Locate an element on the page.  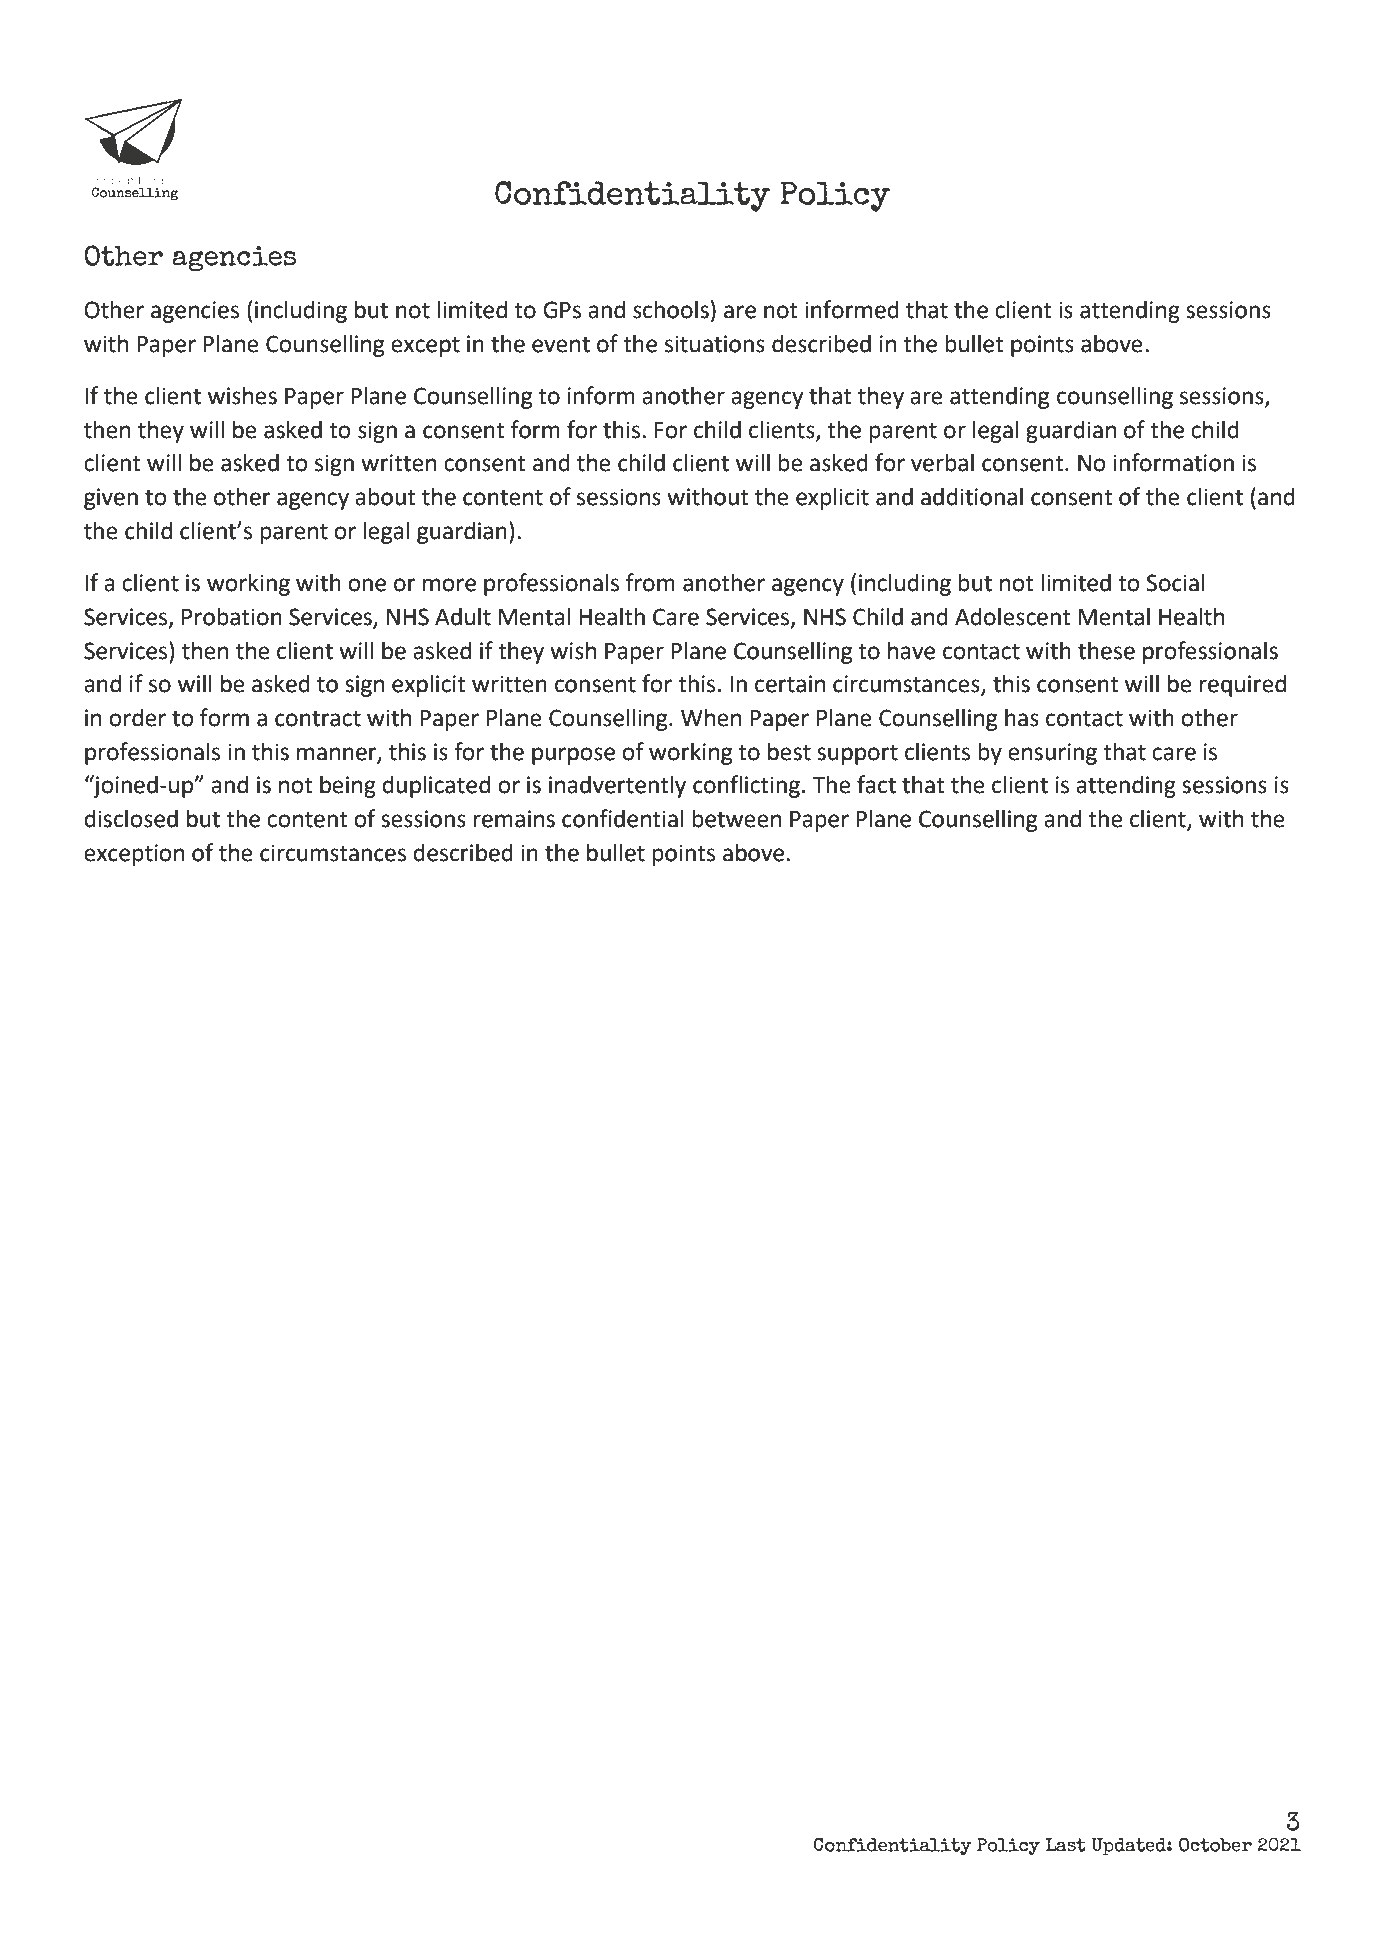
ensuring is located at coordinates (1052, 754).
